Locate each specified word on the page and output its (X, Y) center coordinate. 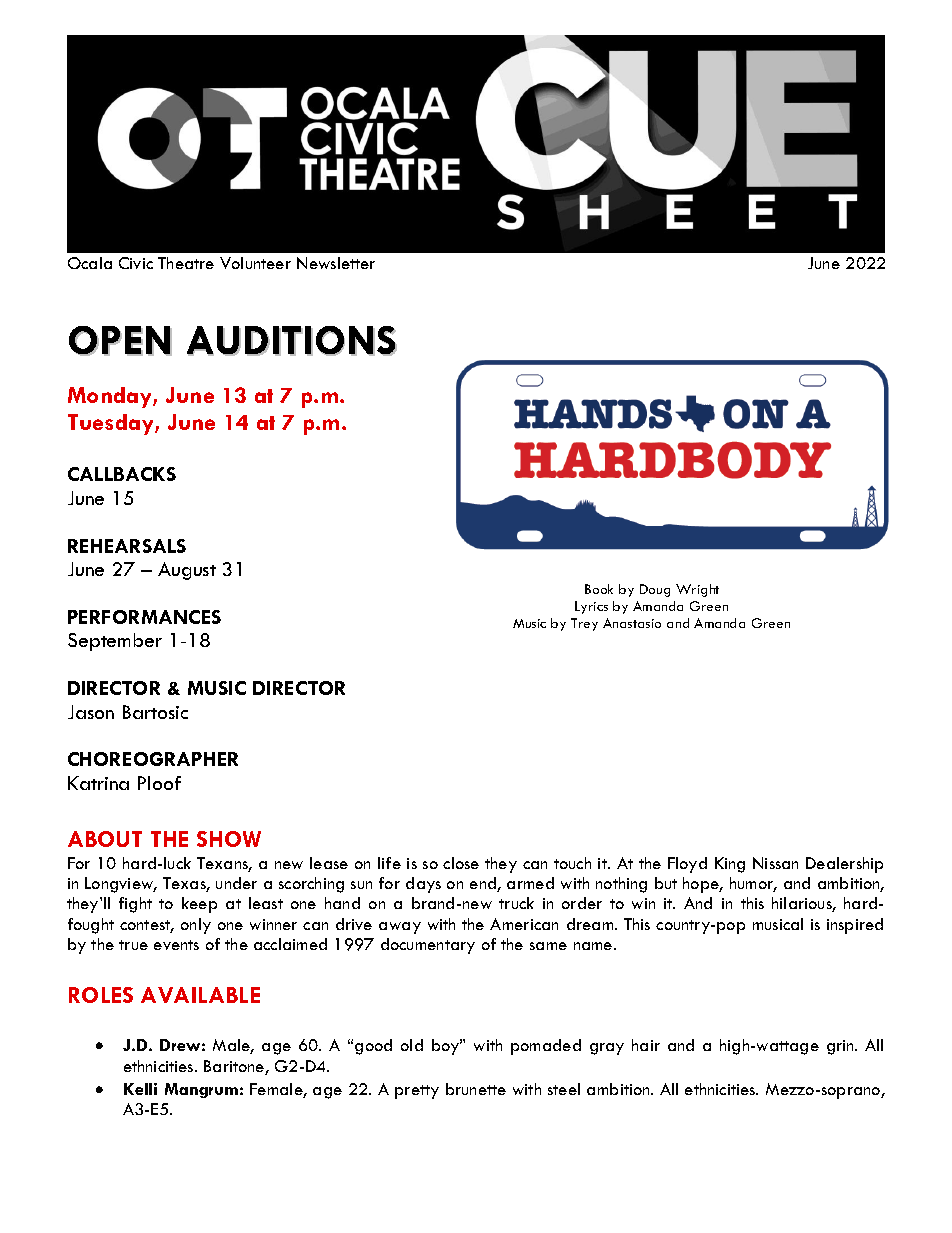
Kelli (140, 1089)
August (187, 571)
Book (599, 589)
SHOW (229, 839)
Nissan (775, 863)
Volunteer (255, 263)
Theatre (186, 263)
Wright (697, 590)
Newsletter (336, 263)
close (461, 863)
